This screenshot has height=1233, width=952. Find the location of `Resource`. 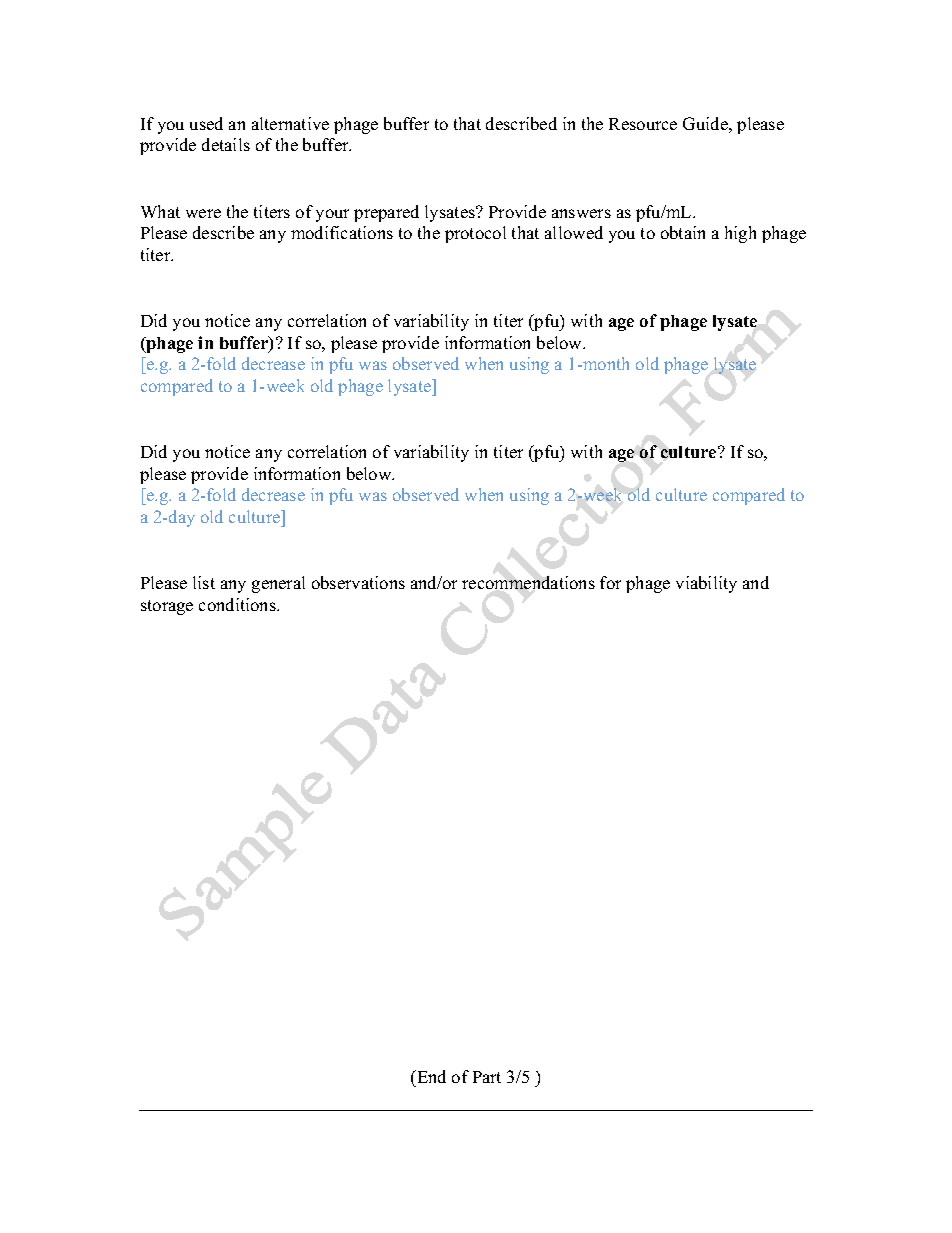

Resource is located at coordinates (643, 124).
